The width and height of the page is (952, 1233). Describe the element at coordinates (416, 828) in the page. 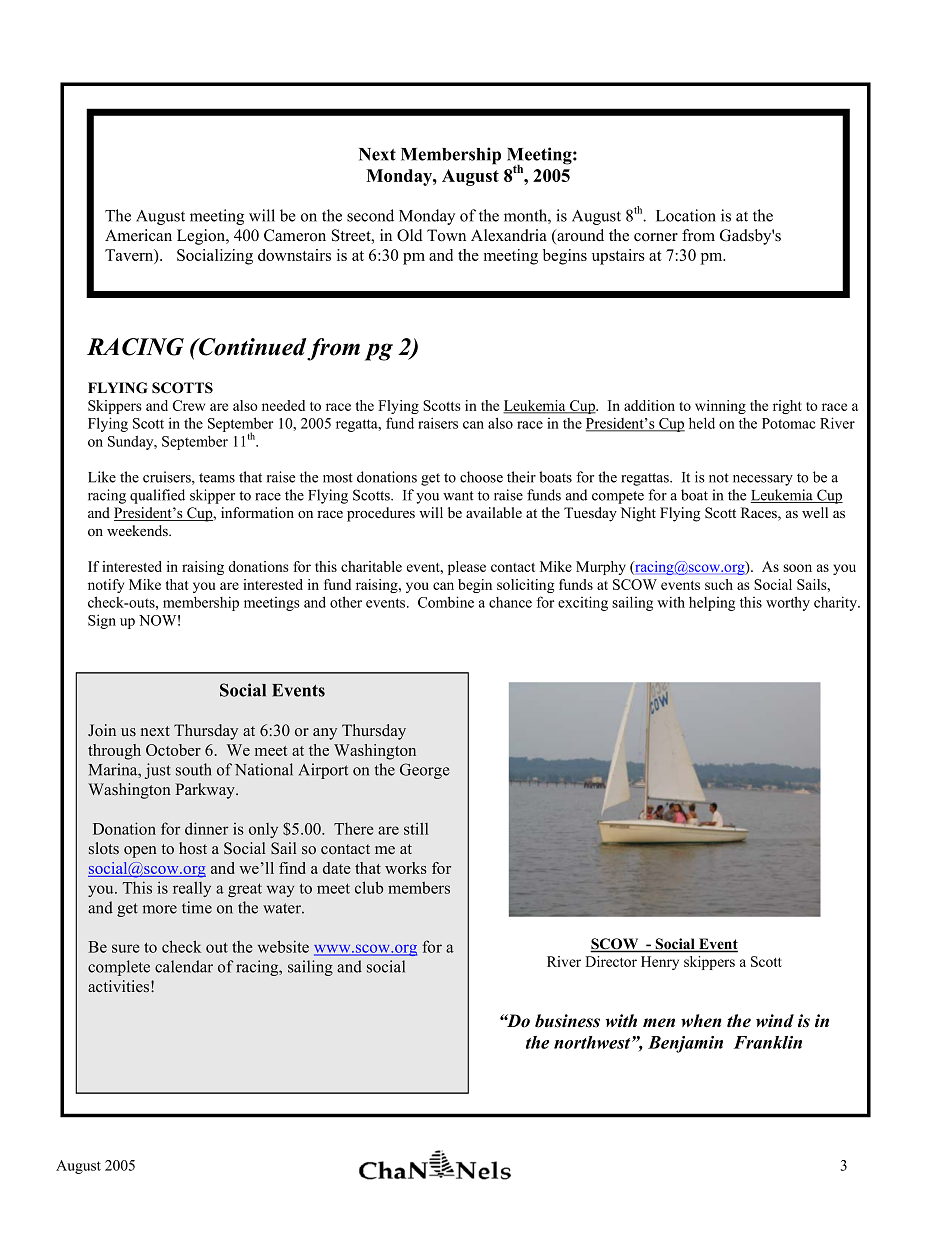

I see `still` at that location.
